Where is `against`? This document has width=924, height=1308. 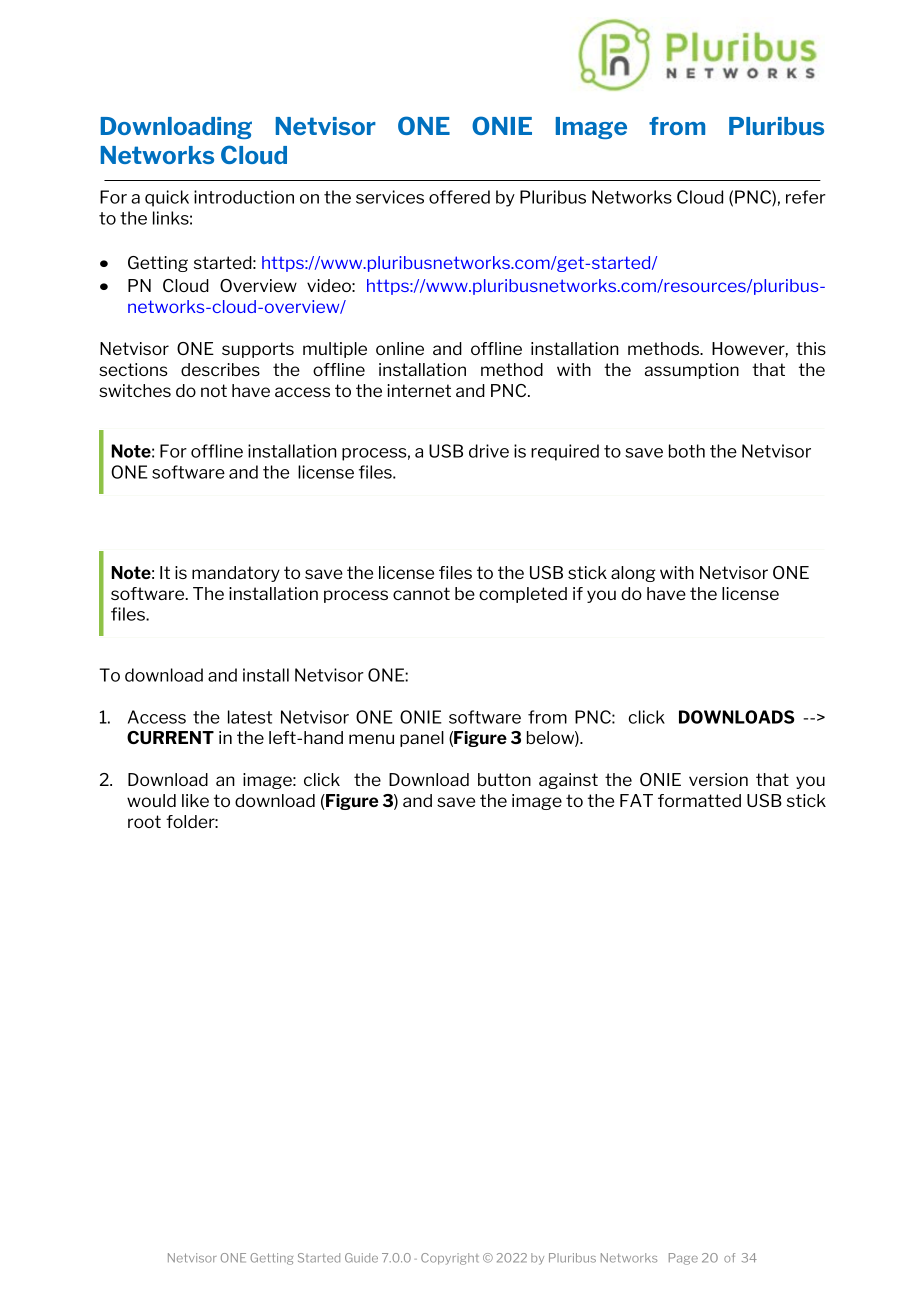
against is located at coordinates (568, 781).
